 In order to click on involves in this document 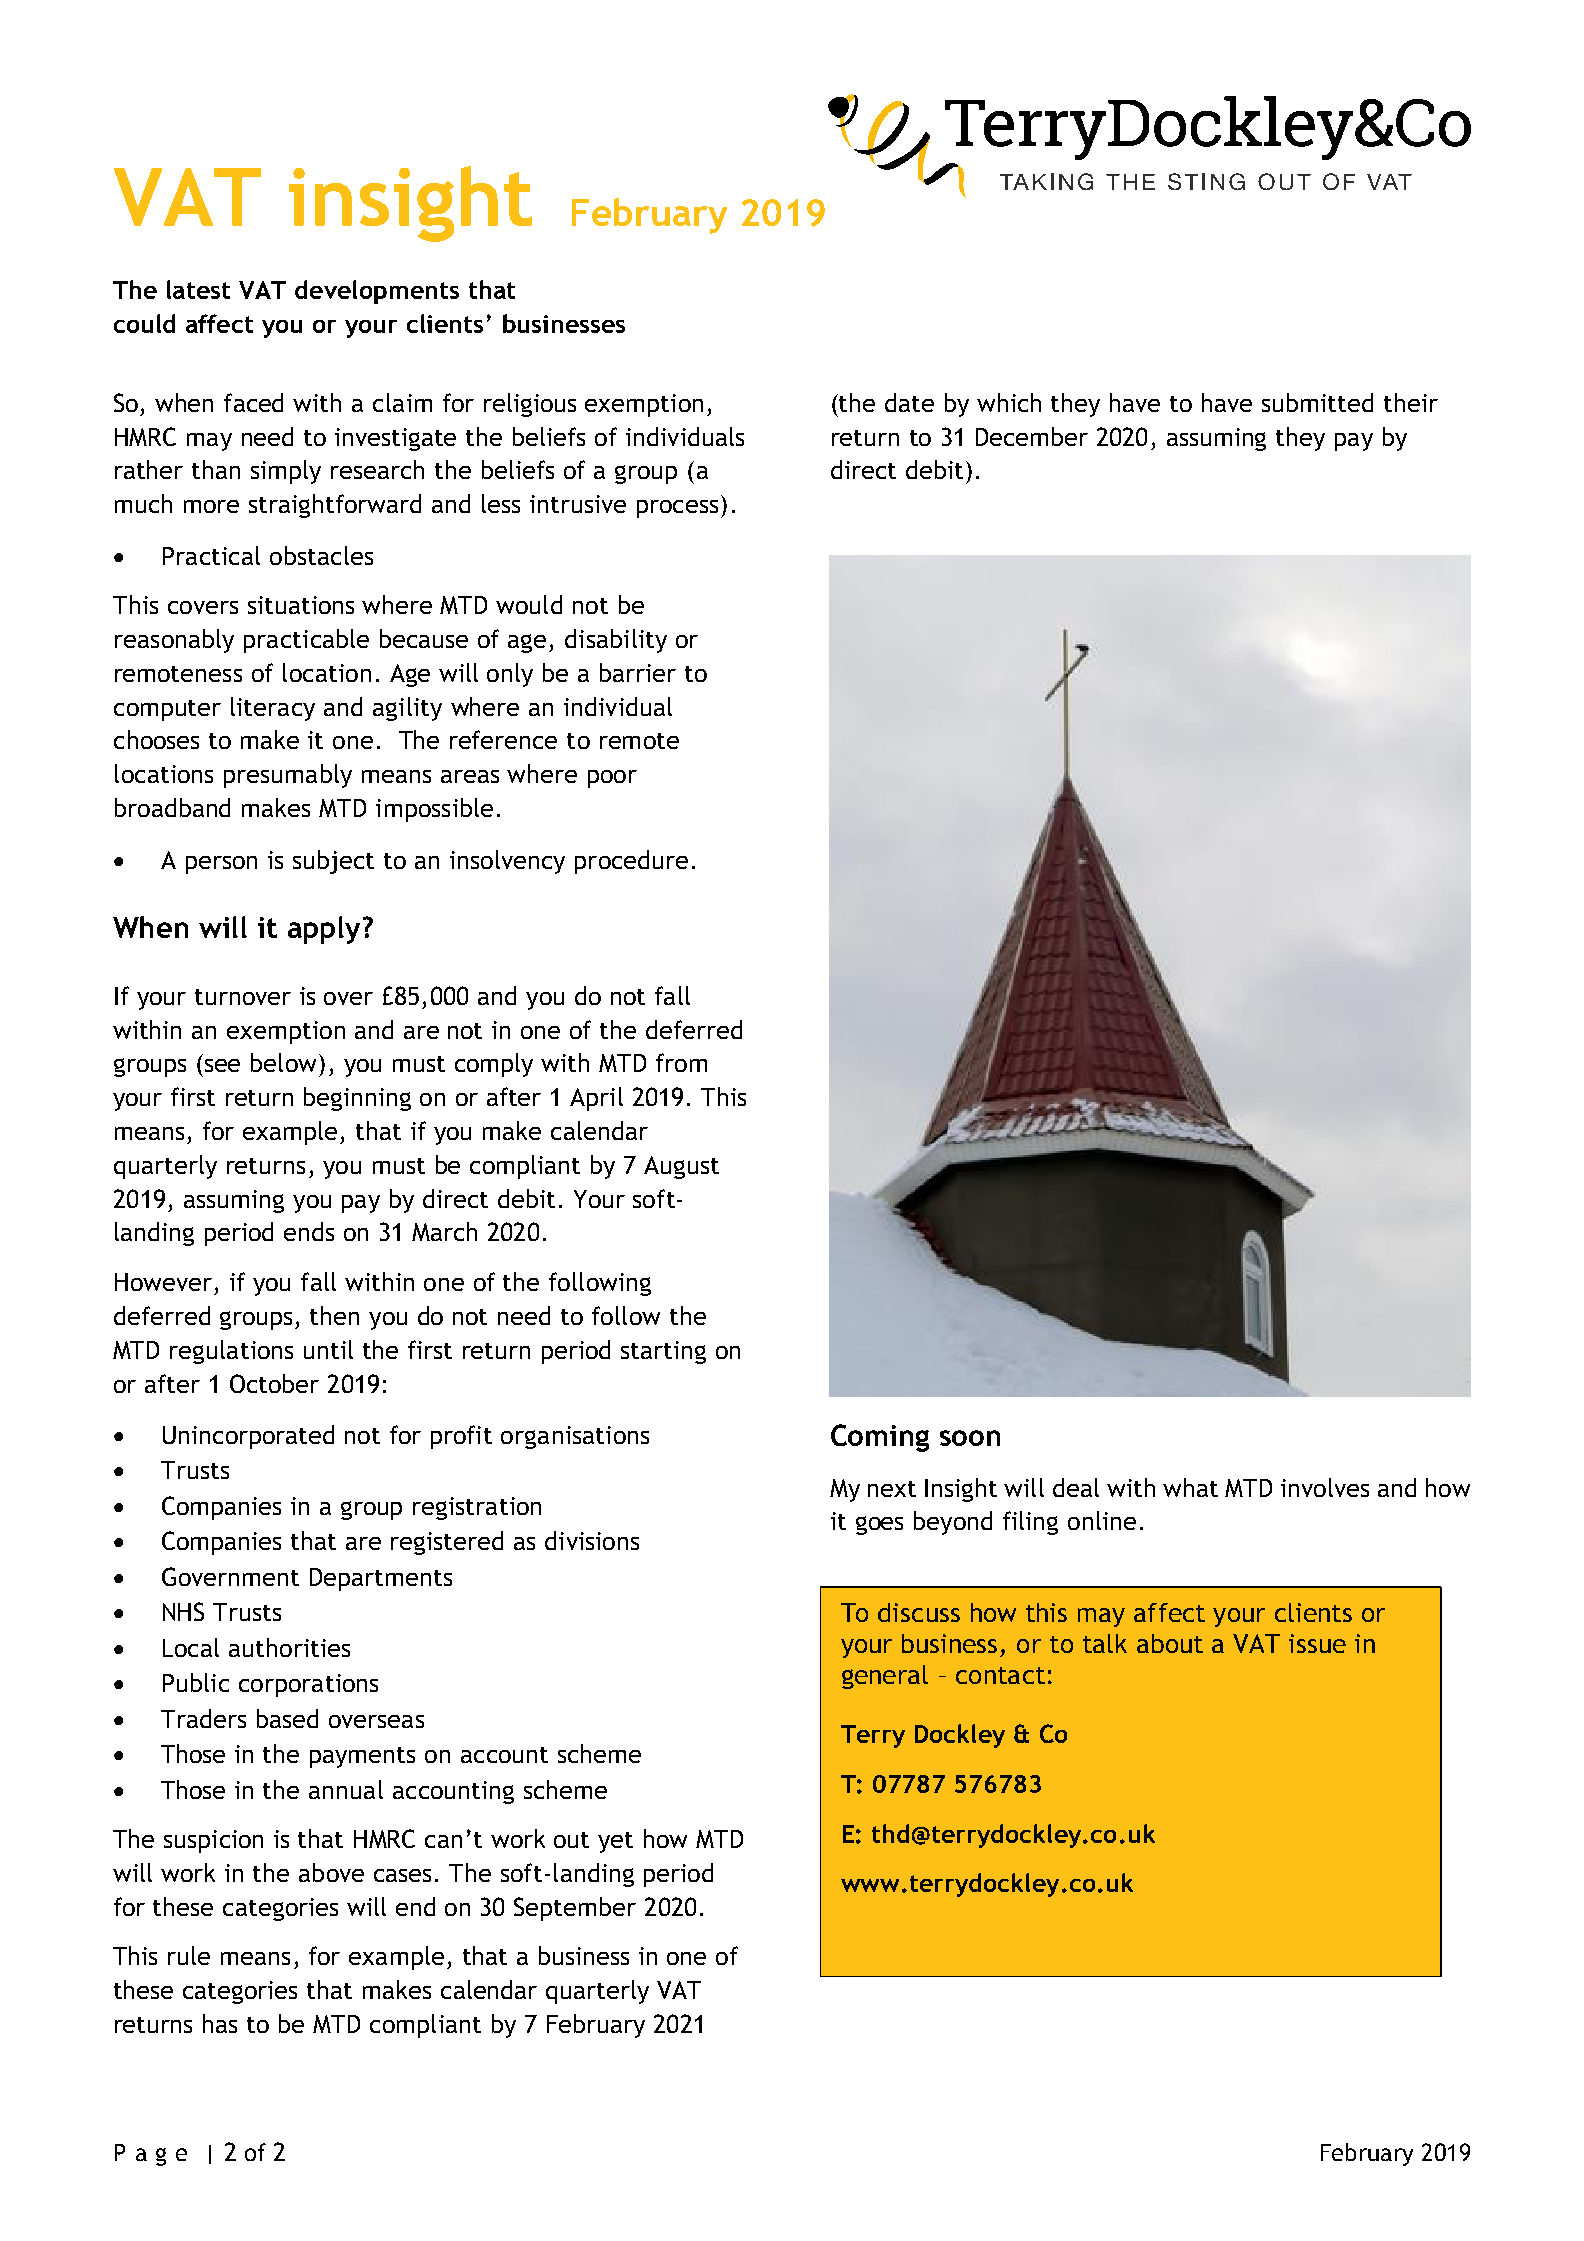, I will do `click(1325, 1487)`.
